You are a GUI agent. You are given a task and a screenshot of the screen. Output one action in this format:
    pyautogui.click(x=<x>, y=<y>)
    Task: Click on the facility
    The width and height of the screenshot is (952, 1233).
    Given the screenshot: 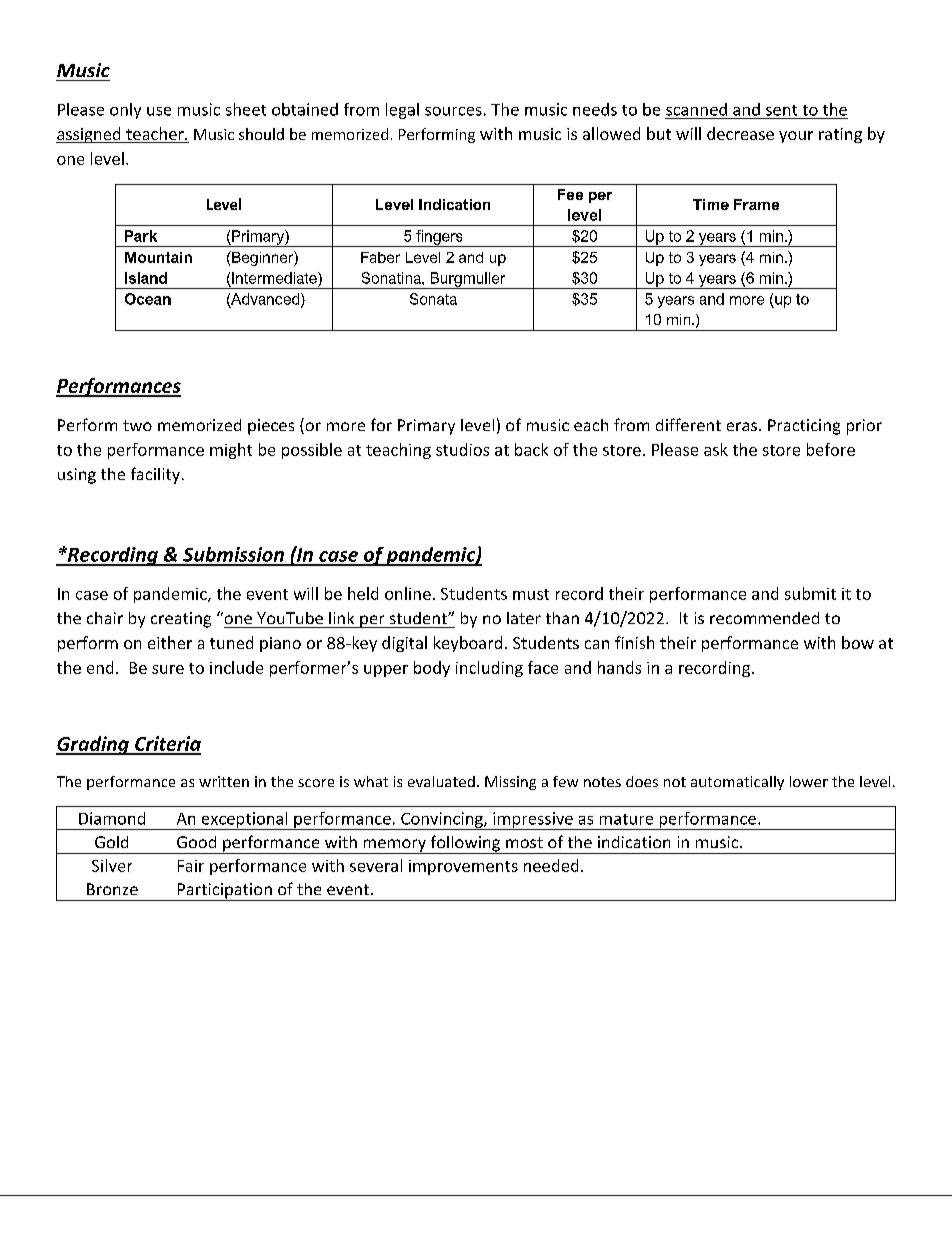 What is the action you would take?
    pyautogui.click(x=155, y=475)
